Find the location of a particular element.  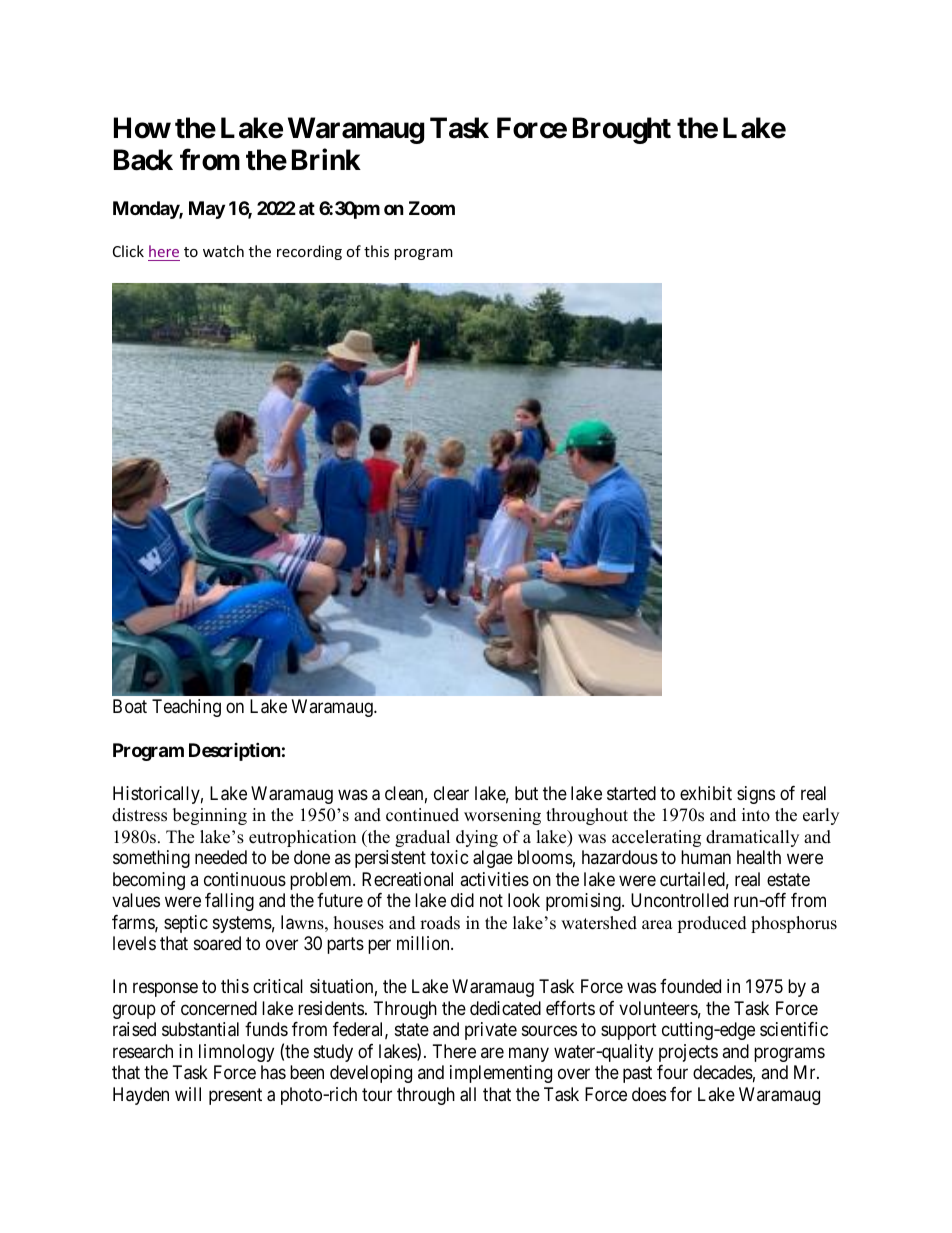

implementing is located at coordinates (501, 1074).
